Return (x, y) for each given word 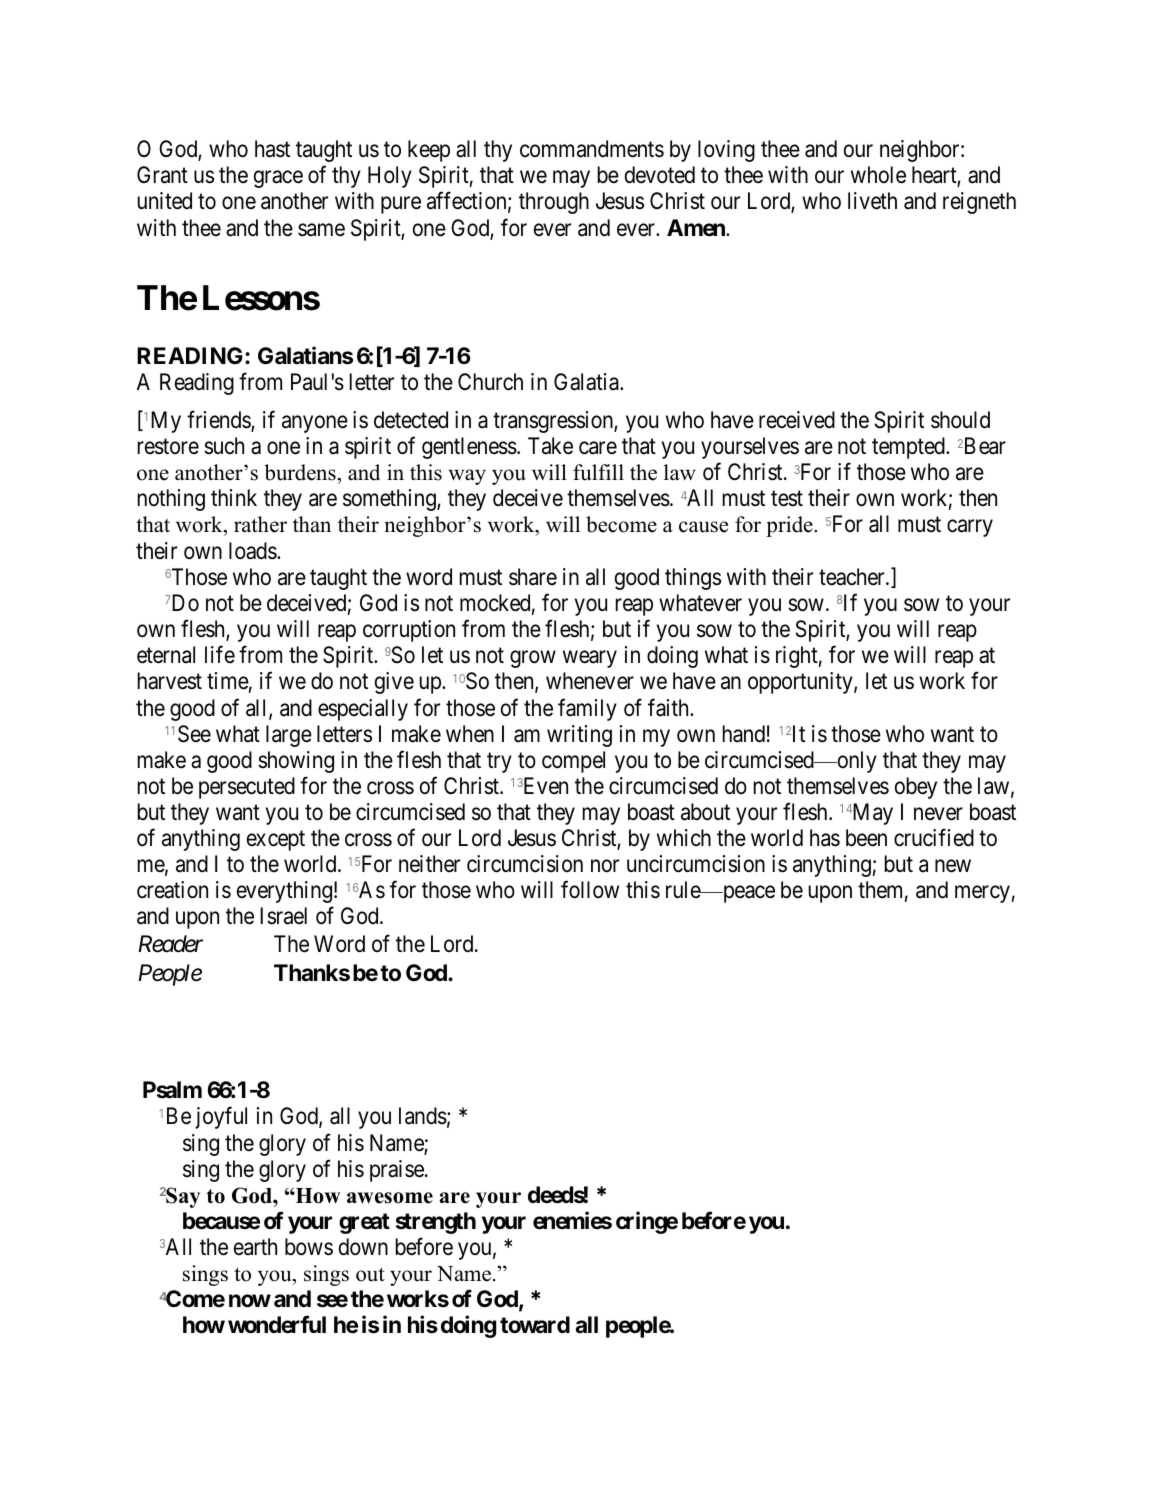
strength (436, 1223)
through (554, 203)
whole (878, 175)
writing (579, 736)
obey (916, 788)
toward (535, 1325)
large (289, 736)
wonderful (277, 1325)
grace (278, 179)
